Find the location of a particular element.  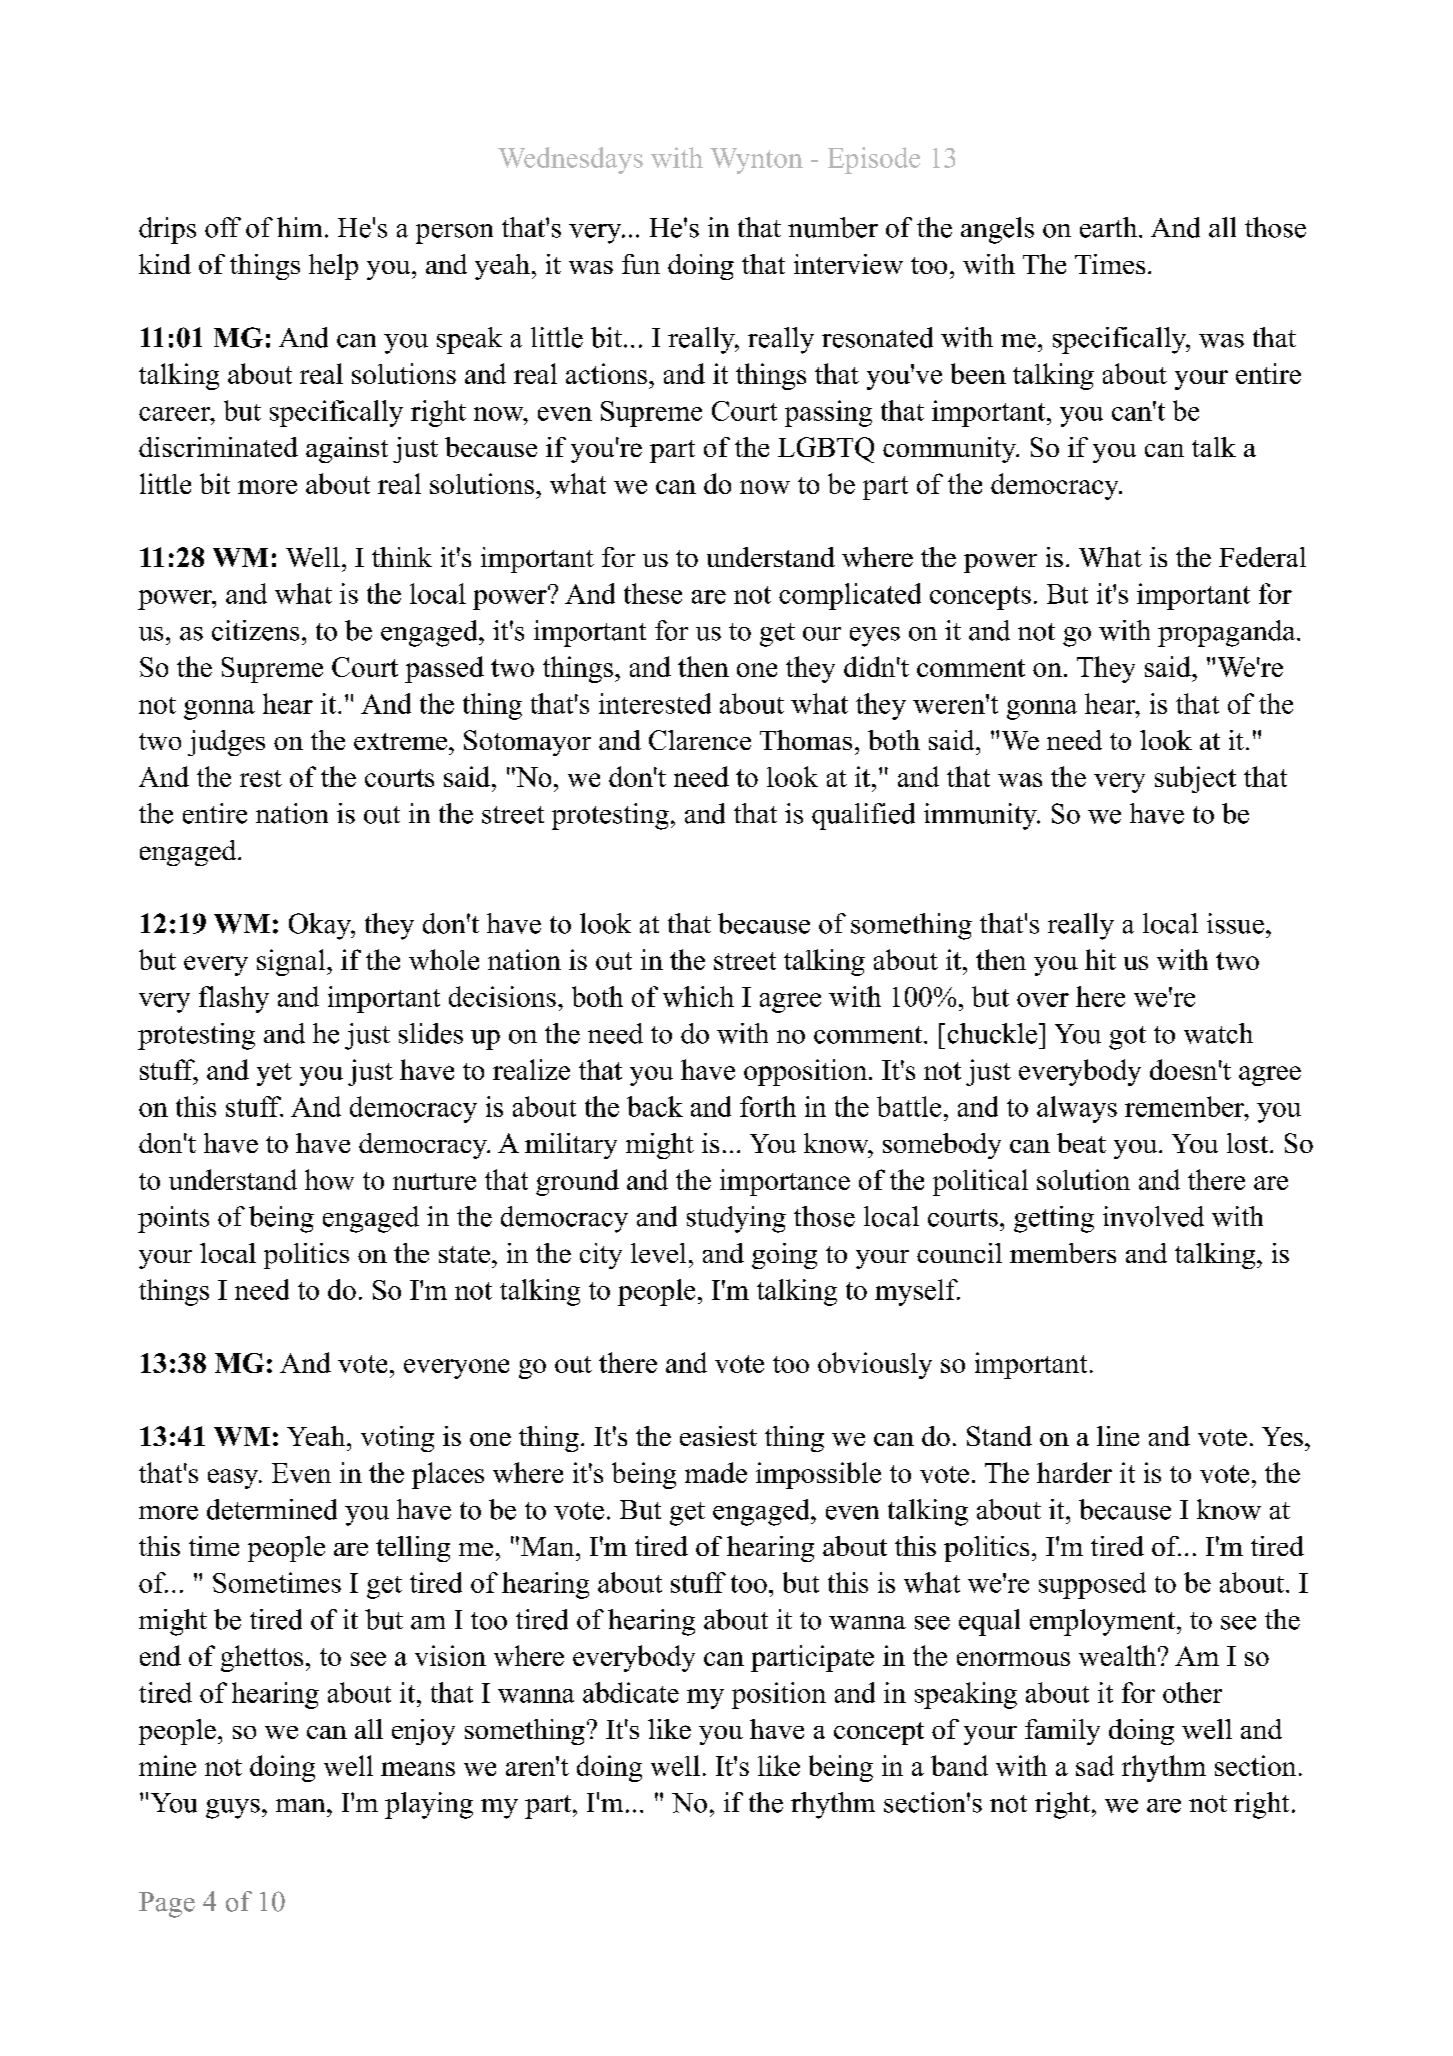

yet is located at coordinates (274, 1074).
